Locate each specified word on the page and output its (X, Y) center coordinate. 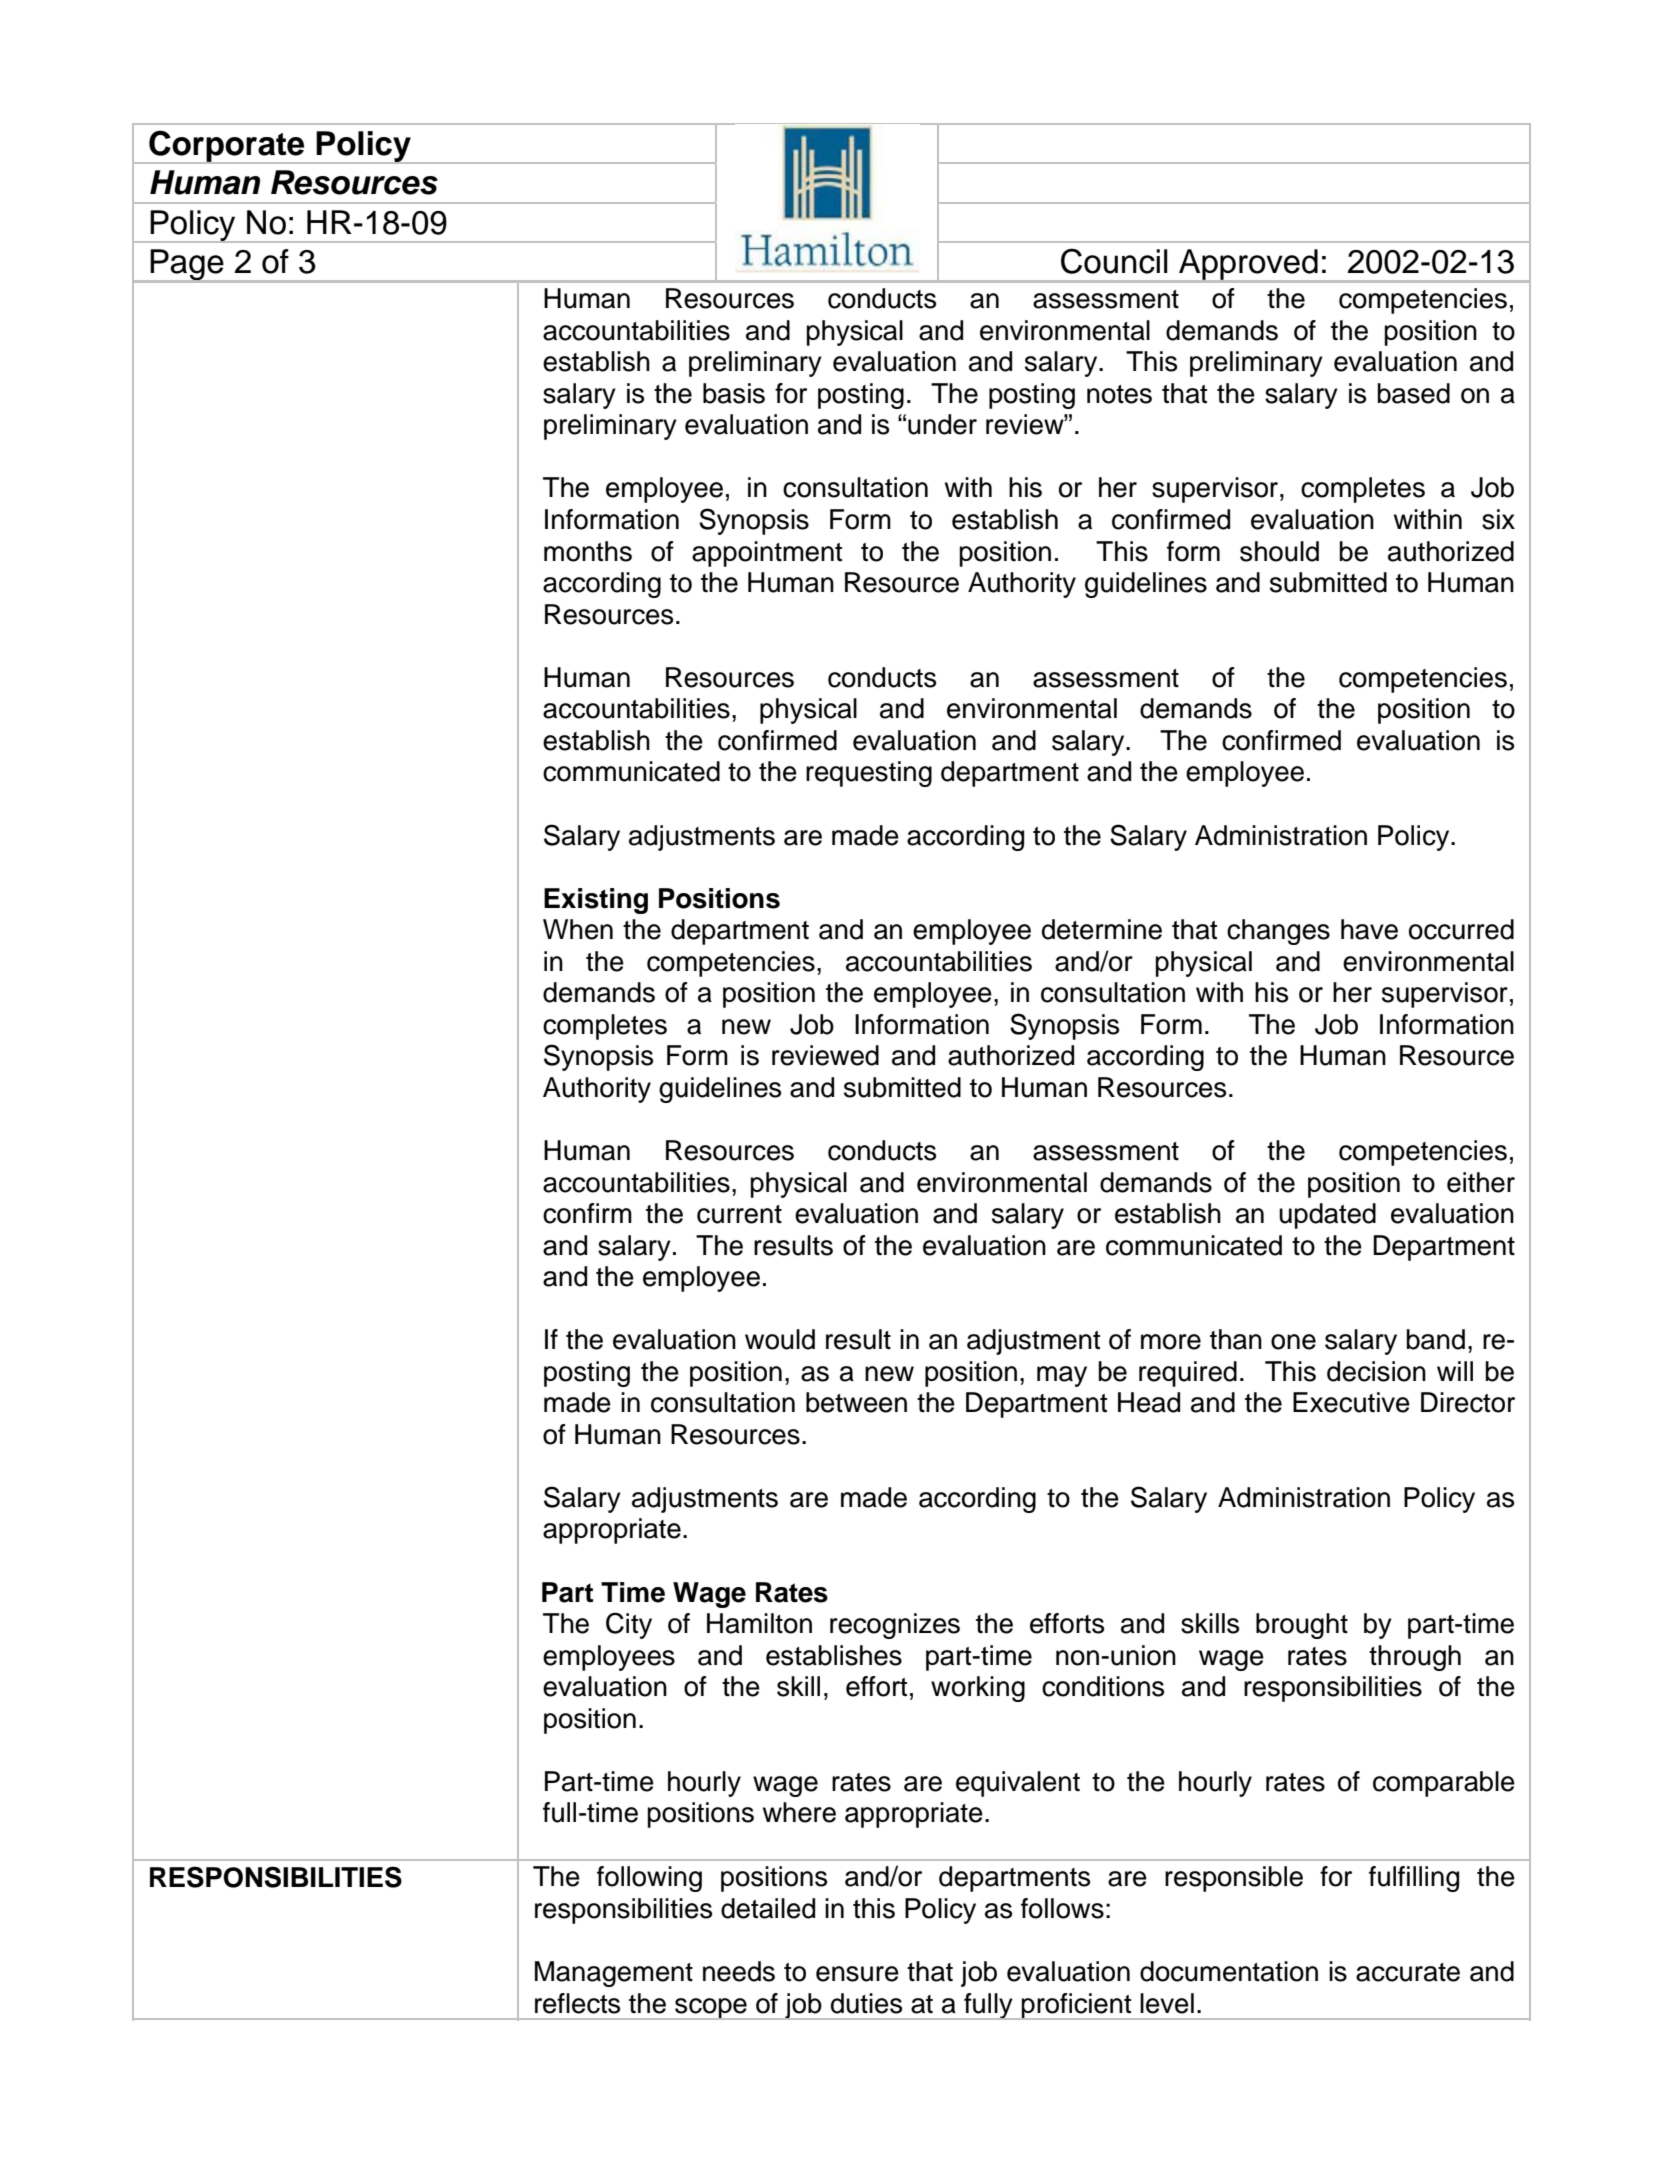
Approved (1248, 265)
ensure (857, 1974)
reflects (577, 2003)
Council (1114, 261)
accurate (1408, 1972)
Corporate (227, 147)
